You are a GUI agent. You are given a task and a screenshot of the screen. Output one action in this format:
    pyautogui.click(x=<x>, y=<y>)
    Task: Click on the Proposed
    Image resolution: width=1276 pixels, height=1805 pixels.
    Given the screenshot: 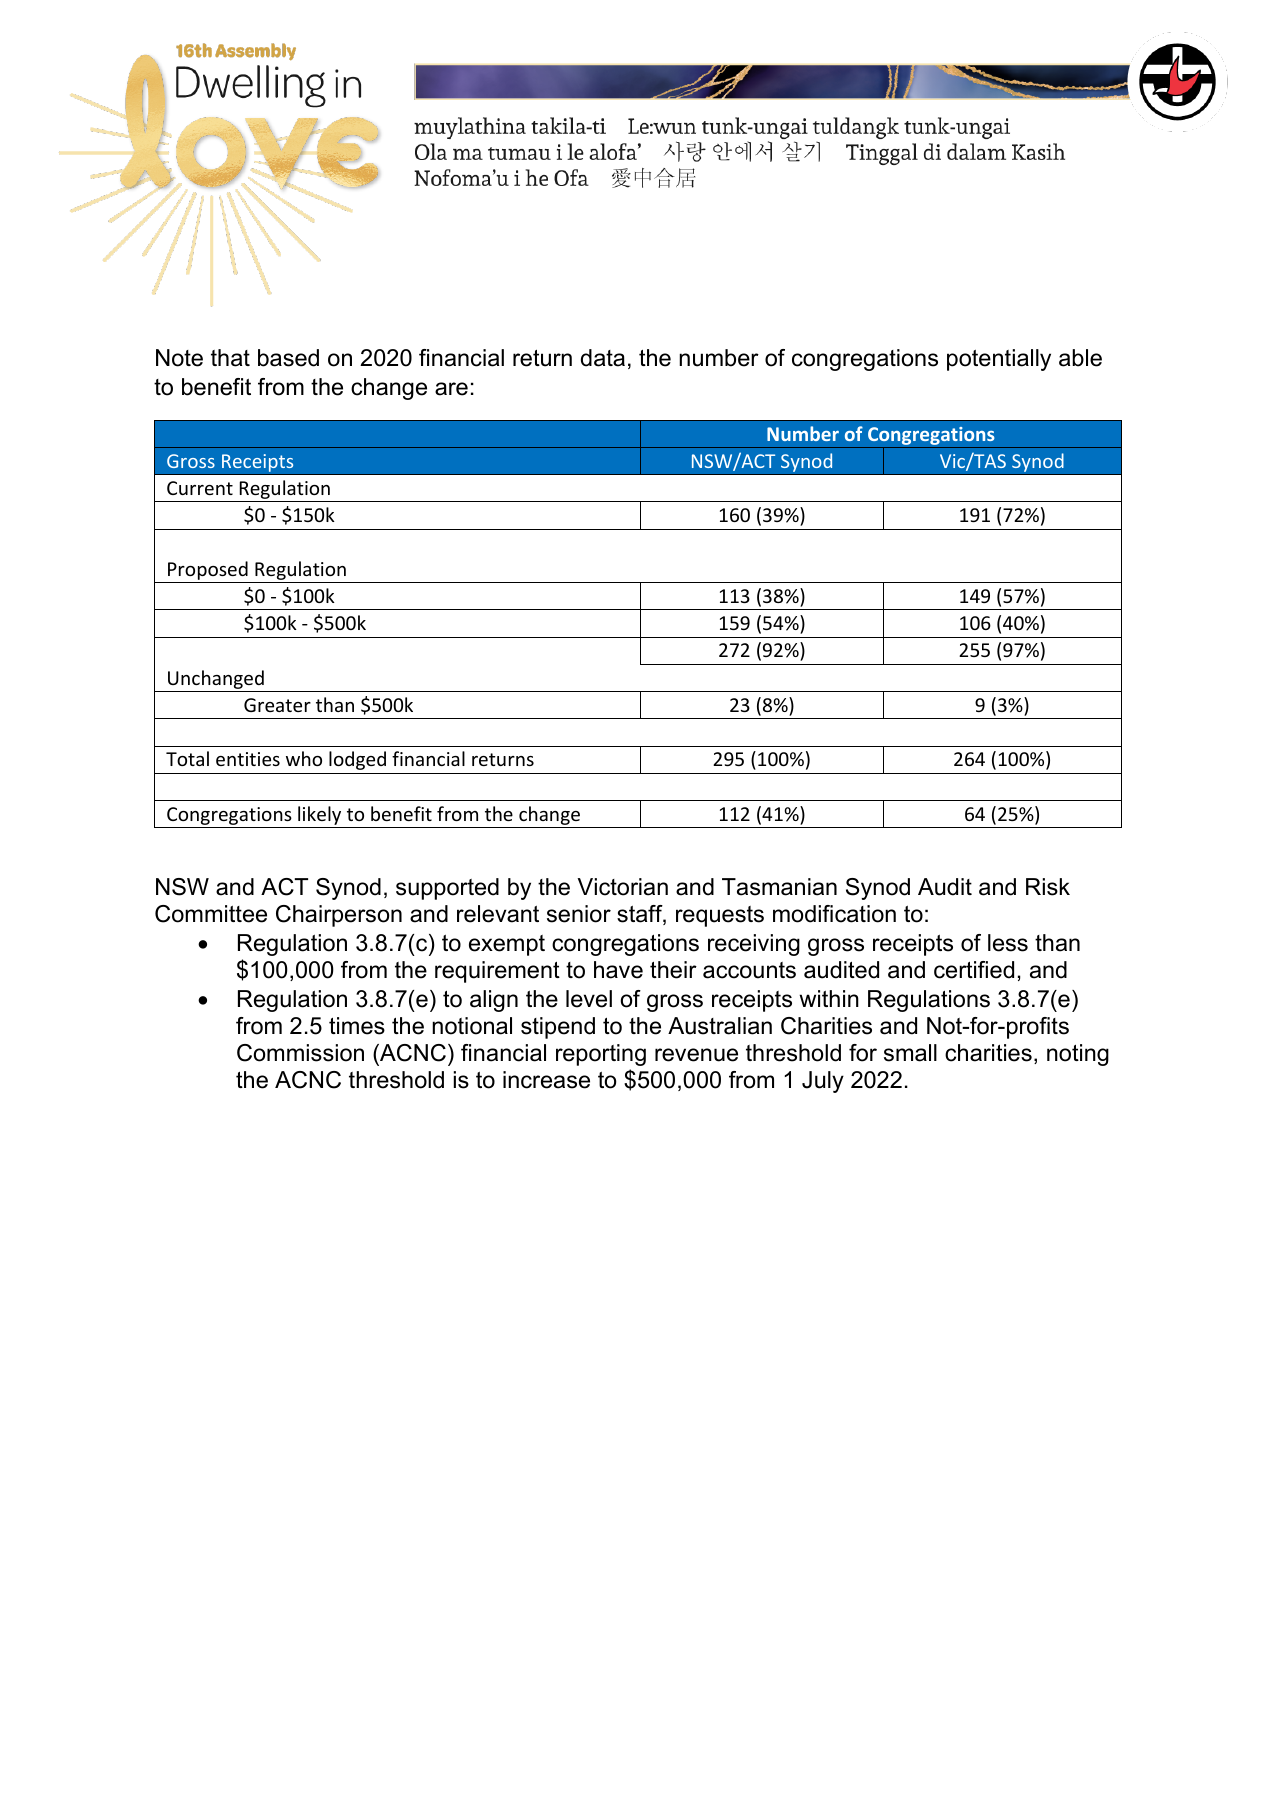 What is the action you would take?
    pyautogui.click(x=208, y=572)
